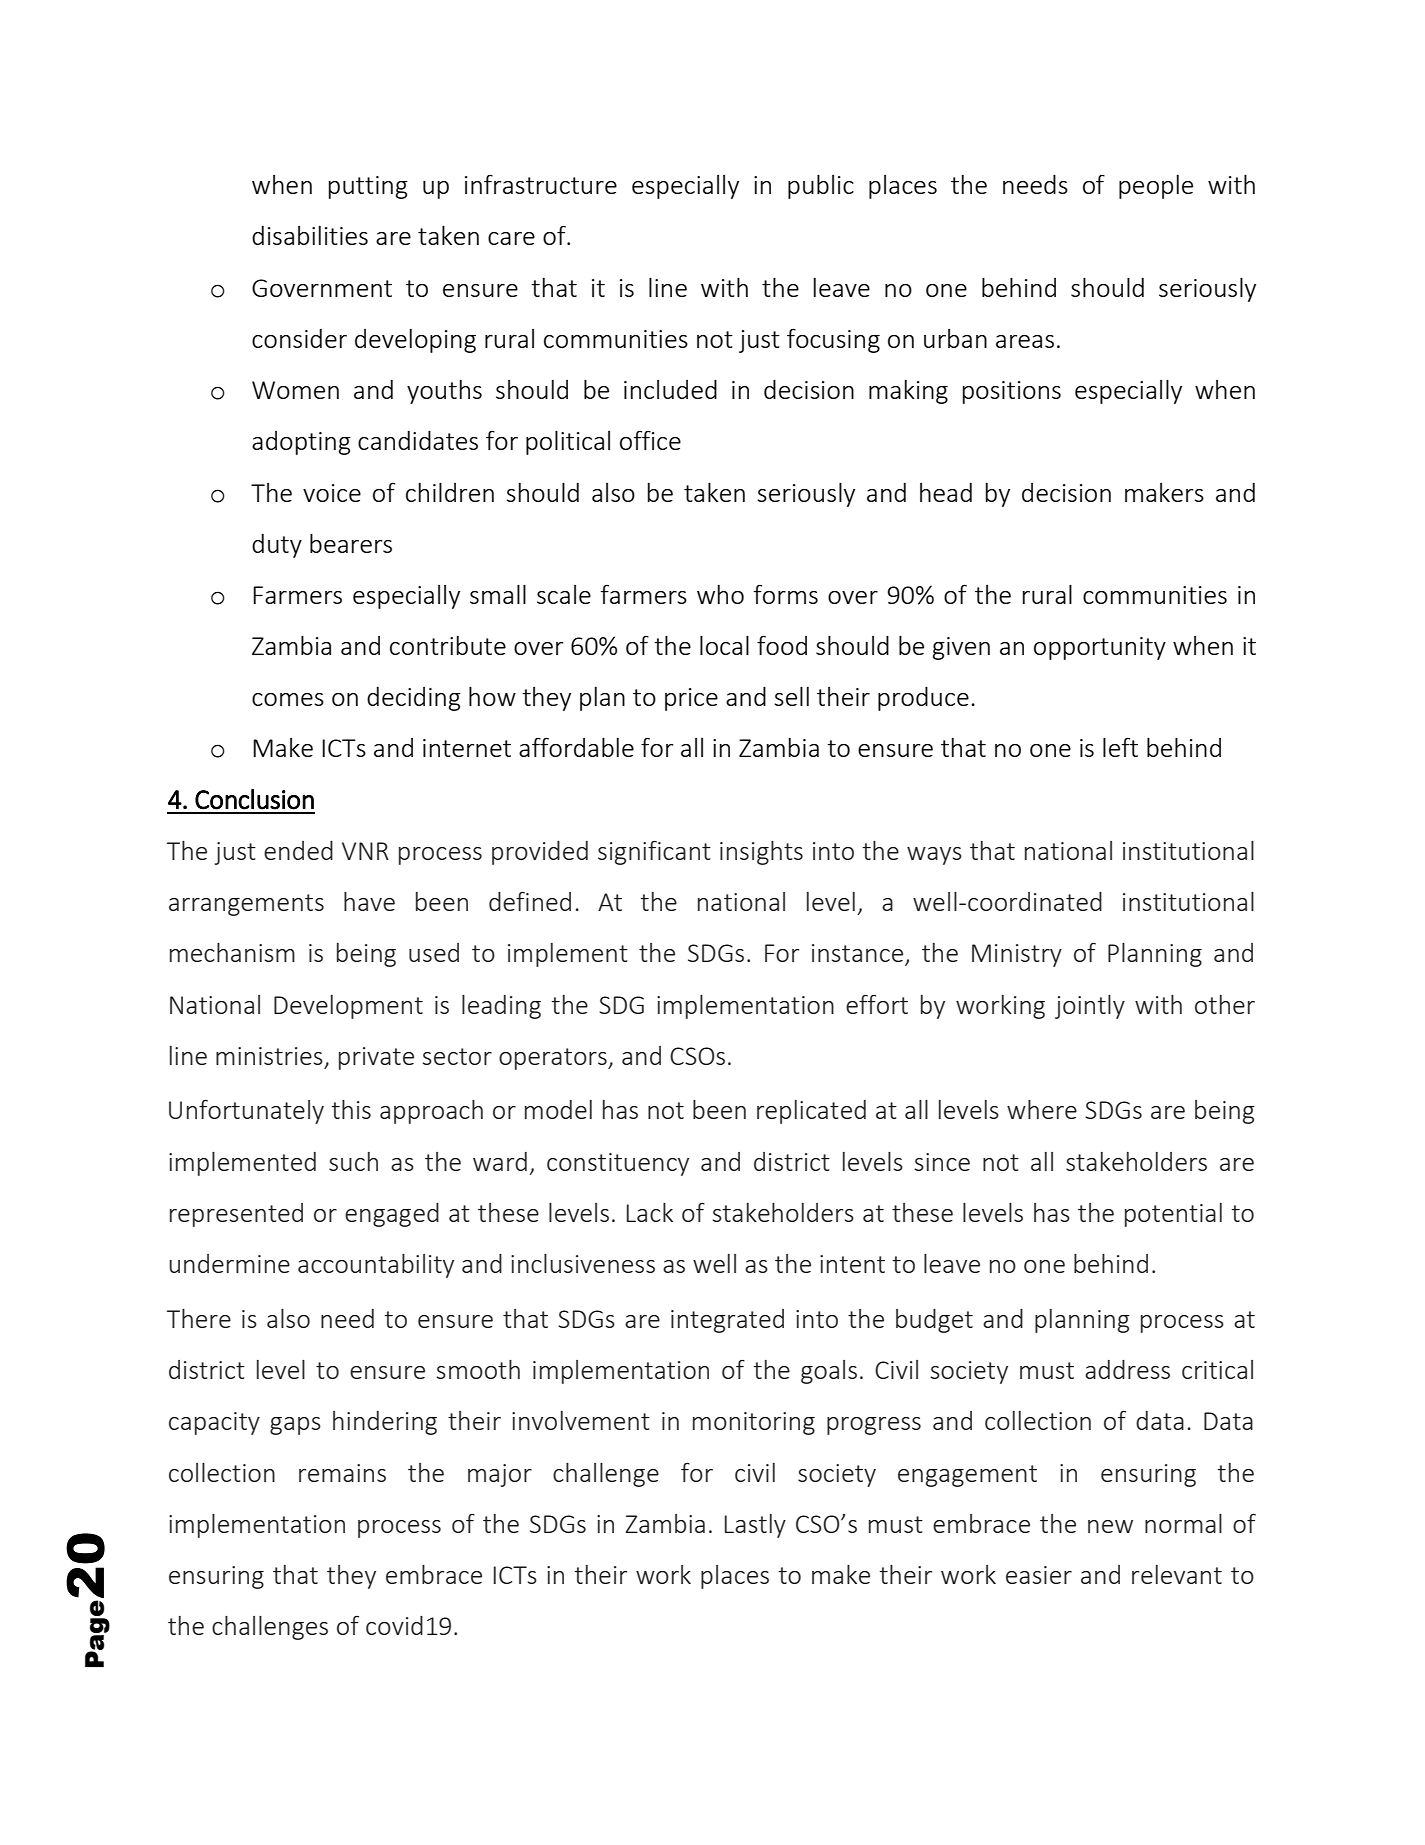 This document has width=1425, height=1845. Describe the element at coordinates (298, 850) in the document. I see `ended` at that location.
